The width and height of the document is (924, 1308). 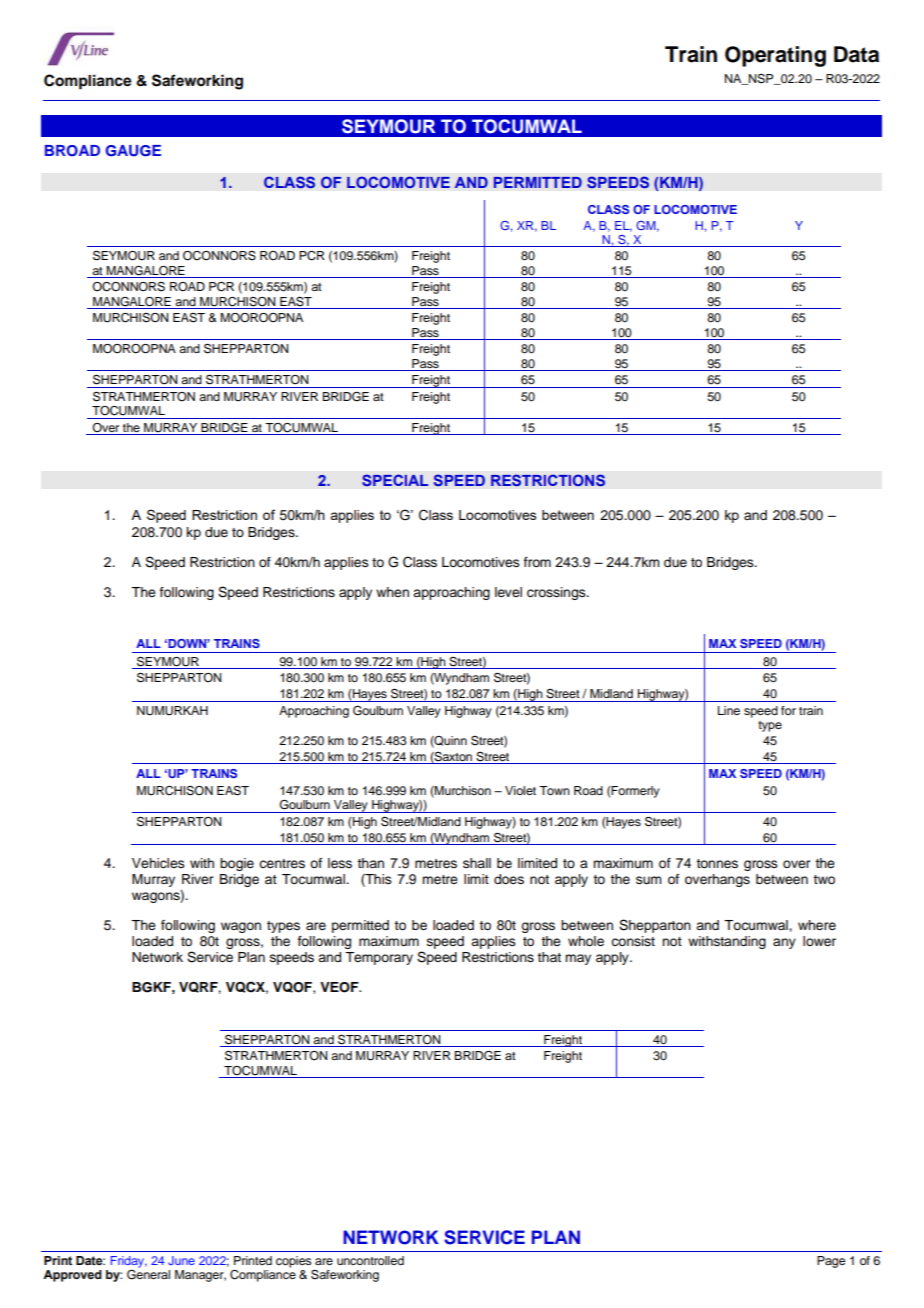 I want to click on Data, so click(x=856, y=54).
